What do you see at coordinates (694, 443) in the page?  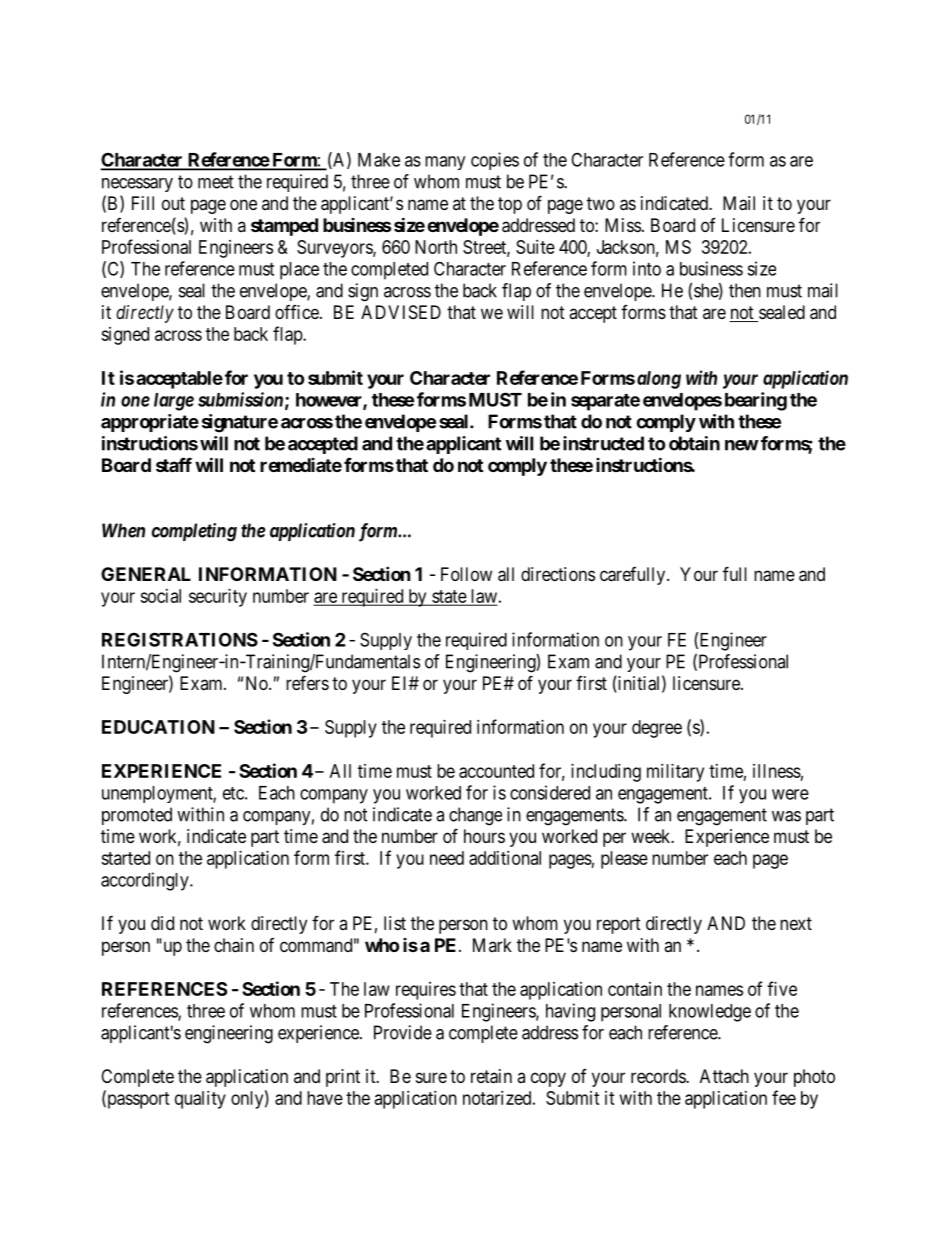 I see `obtain` at bounding box center [694, 443].
